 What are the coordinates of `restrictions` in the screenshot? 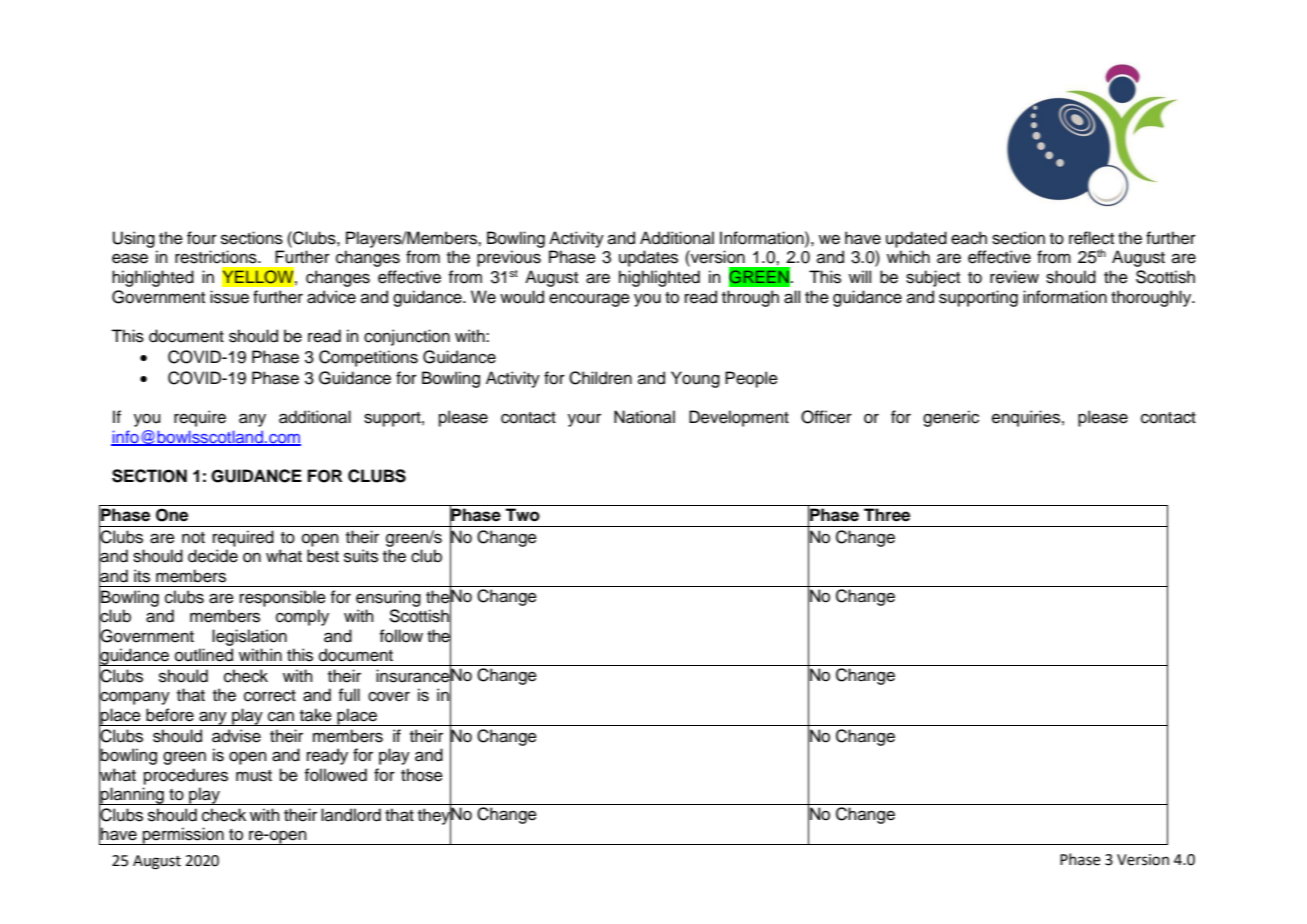 It's located at (217, 257).
